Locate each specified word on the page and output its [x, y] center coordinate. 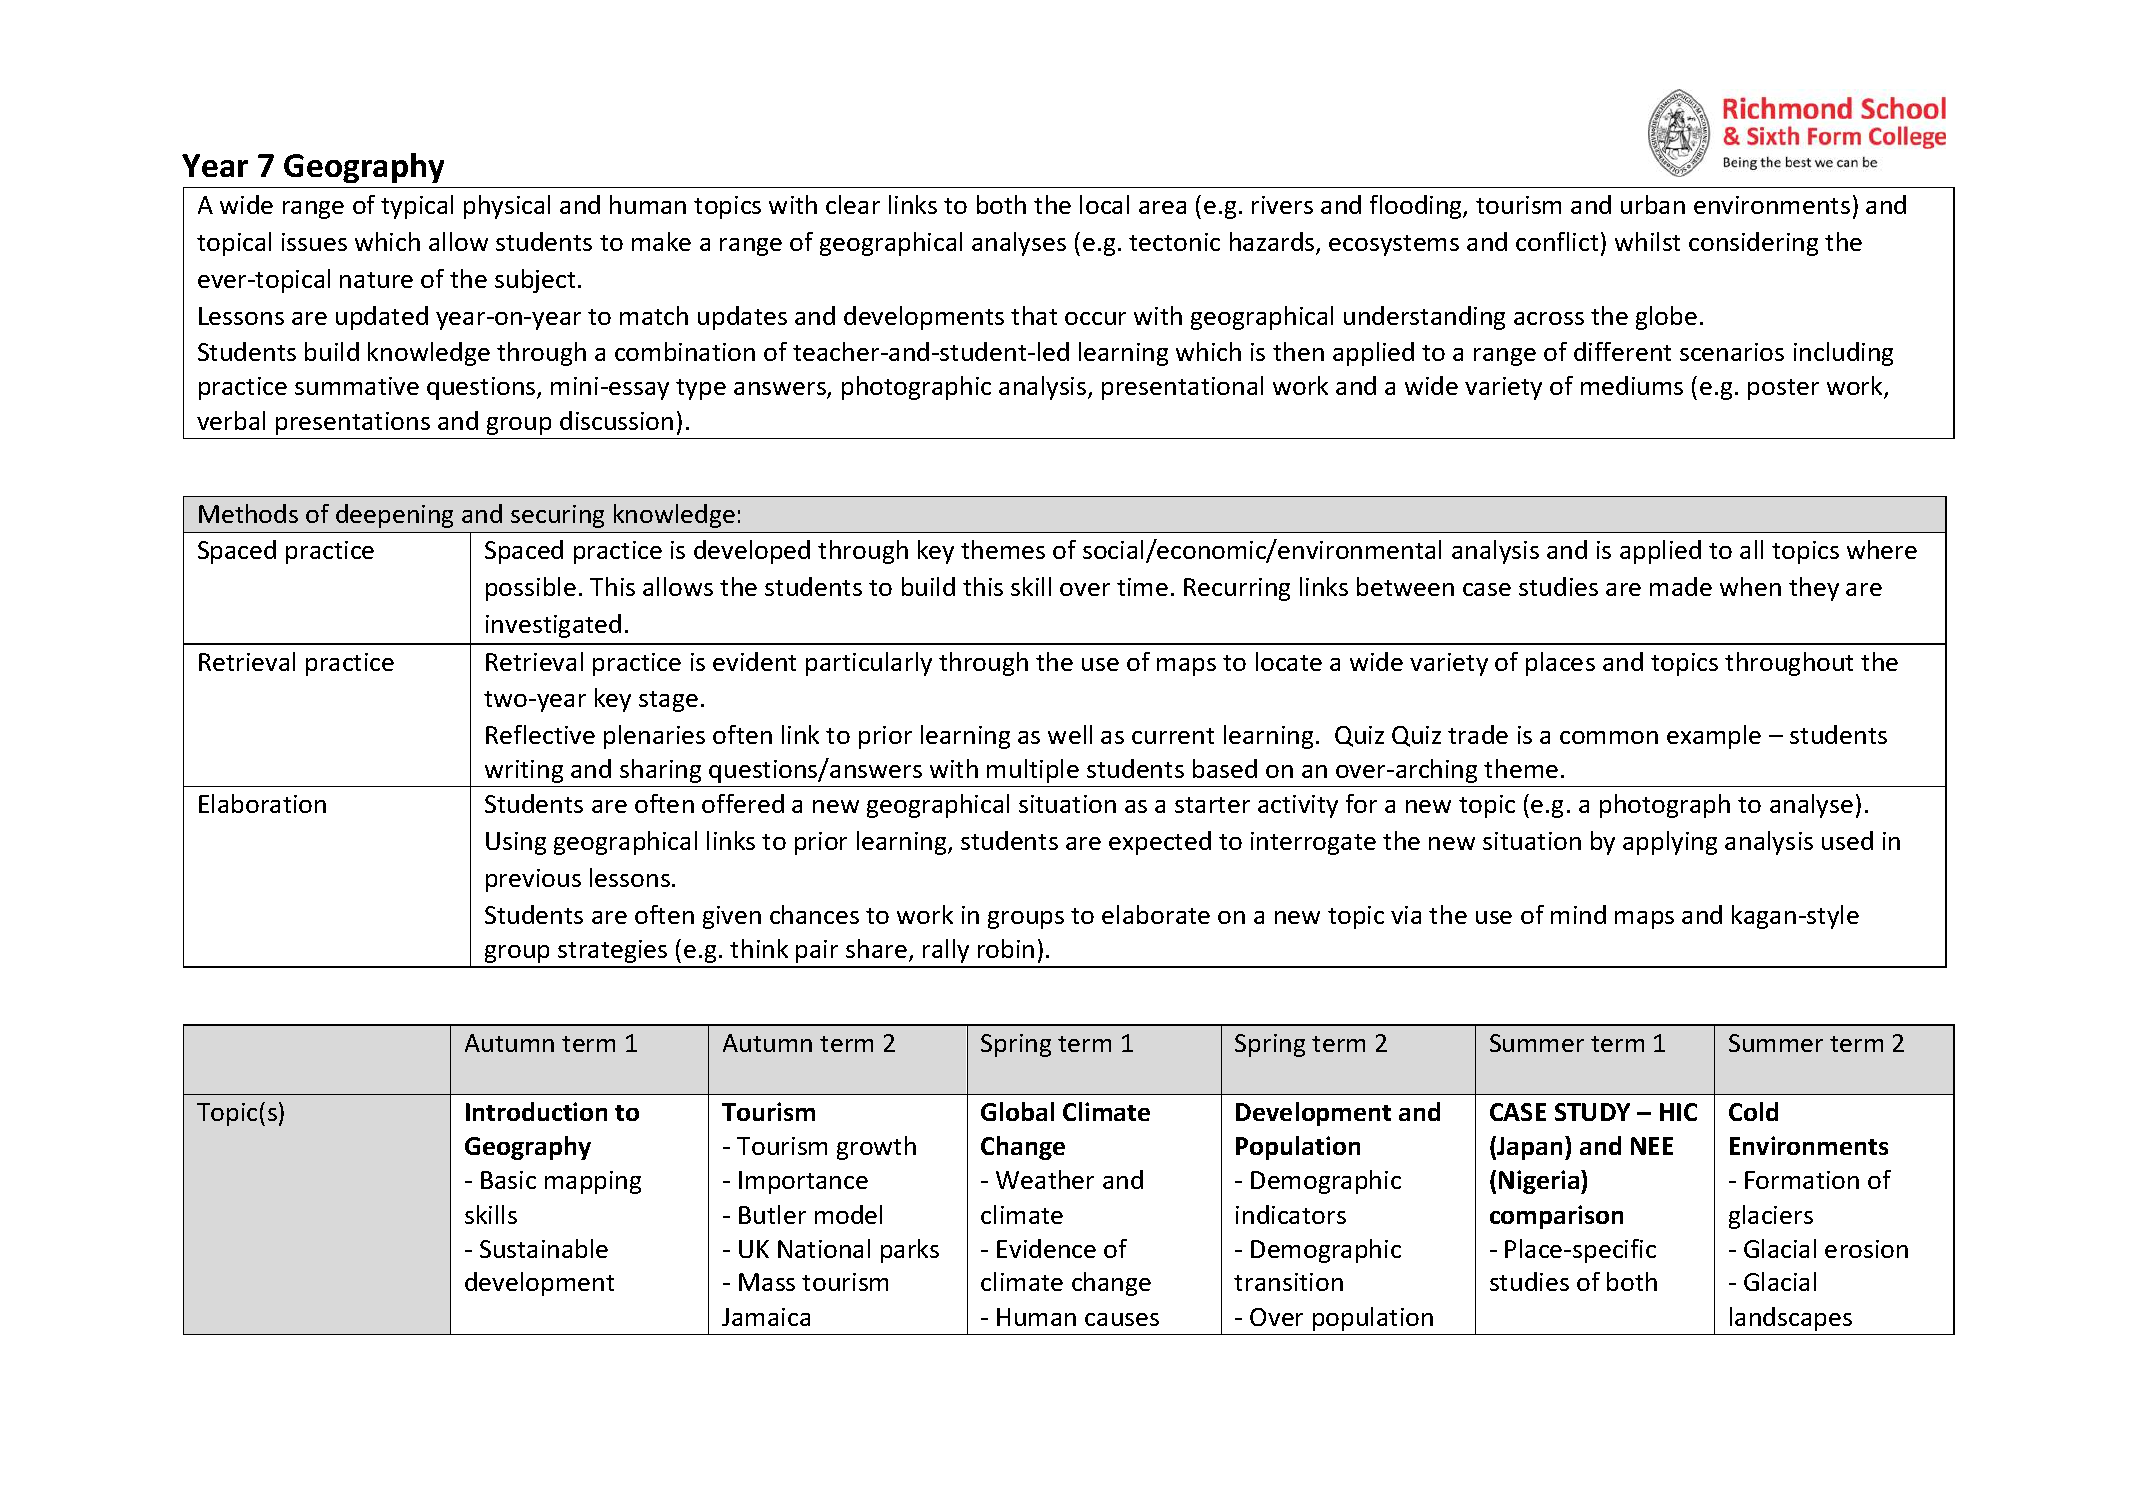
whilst [1647, 241]
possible [531, 589]
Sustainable [544, 1248]
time [1142, 587]
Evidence [1046, 1248]
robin [1006, 948]
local [1104, 204]
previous [533, 880]
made [1681, 586]
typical [417, 207]
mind [1578, 914]
